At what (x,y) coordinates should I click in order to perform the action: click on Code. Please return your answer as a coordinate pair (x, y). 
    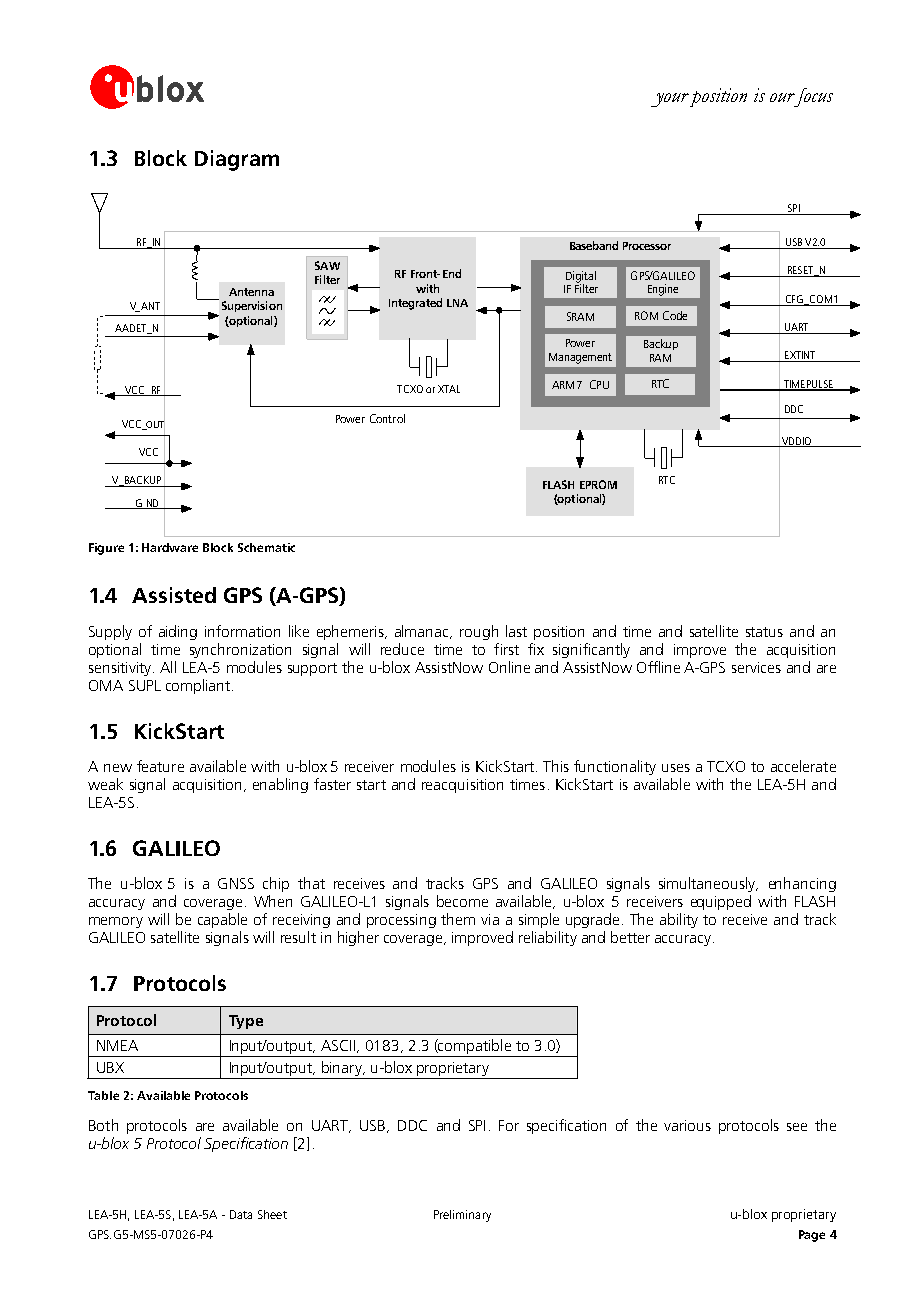
    Looking at the image, I should click on (675, 315).
